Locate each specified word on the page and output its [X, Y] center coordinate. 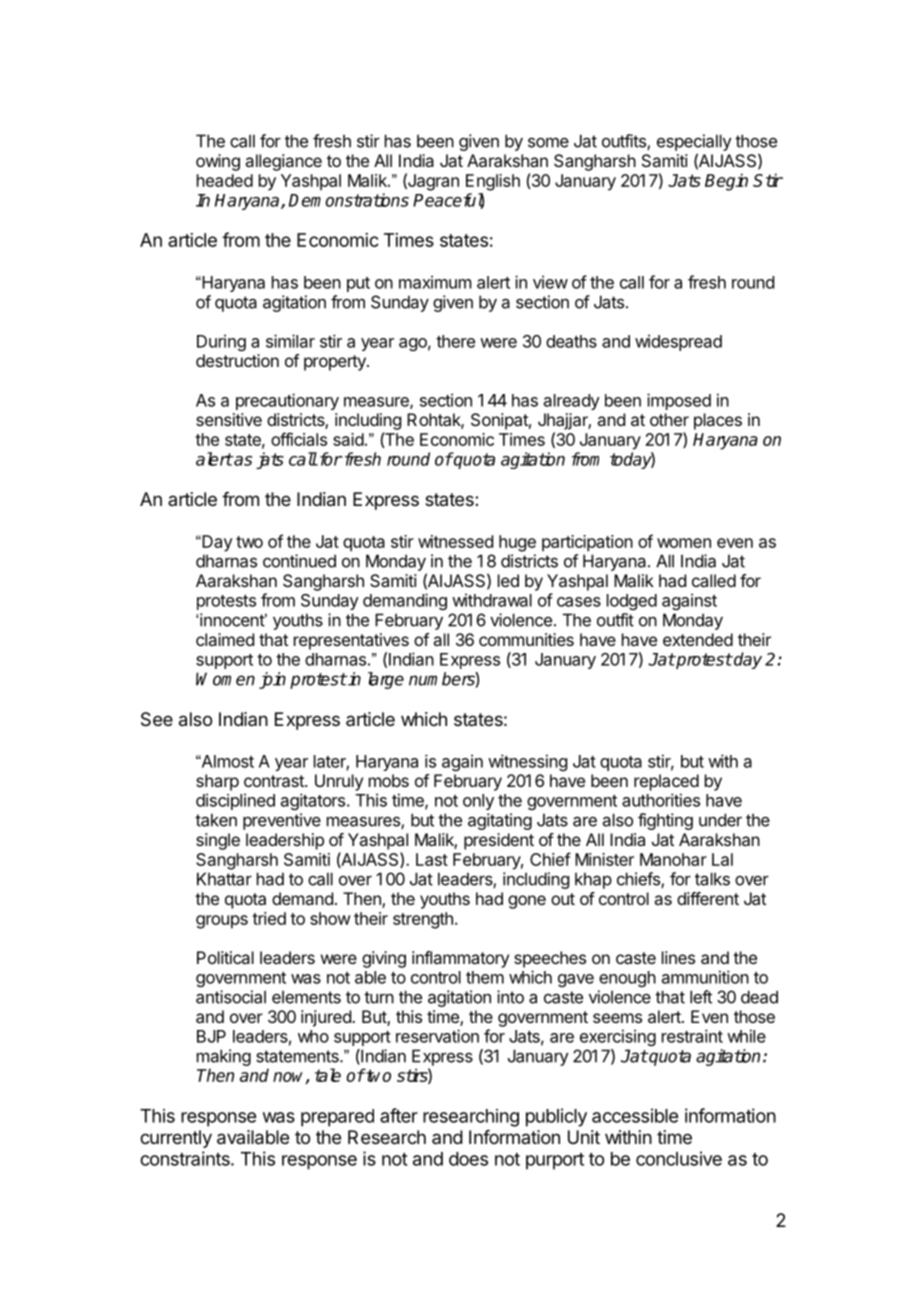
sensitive [229, 419]
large [386, 680]
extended [698, 639]
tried [269, 918]
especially [694, 142]
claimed [225, 639]
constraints [186, 1158]
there [455, 341]
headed [225, 180]
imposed [679, 401]
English [493, 182]
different [708, 898]
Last [432, 859]
